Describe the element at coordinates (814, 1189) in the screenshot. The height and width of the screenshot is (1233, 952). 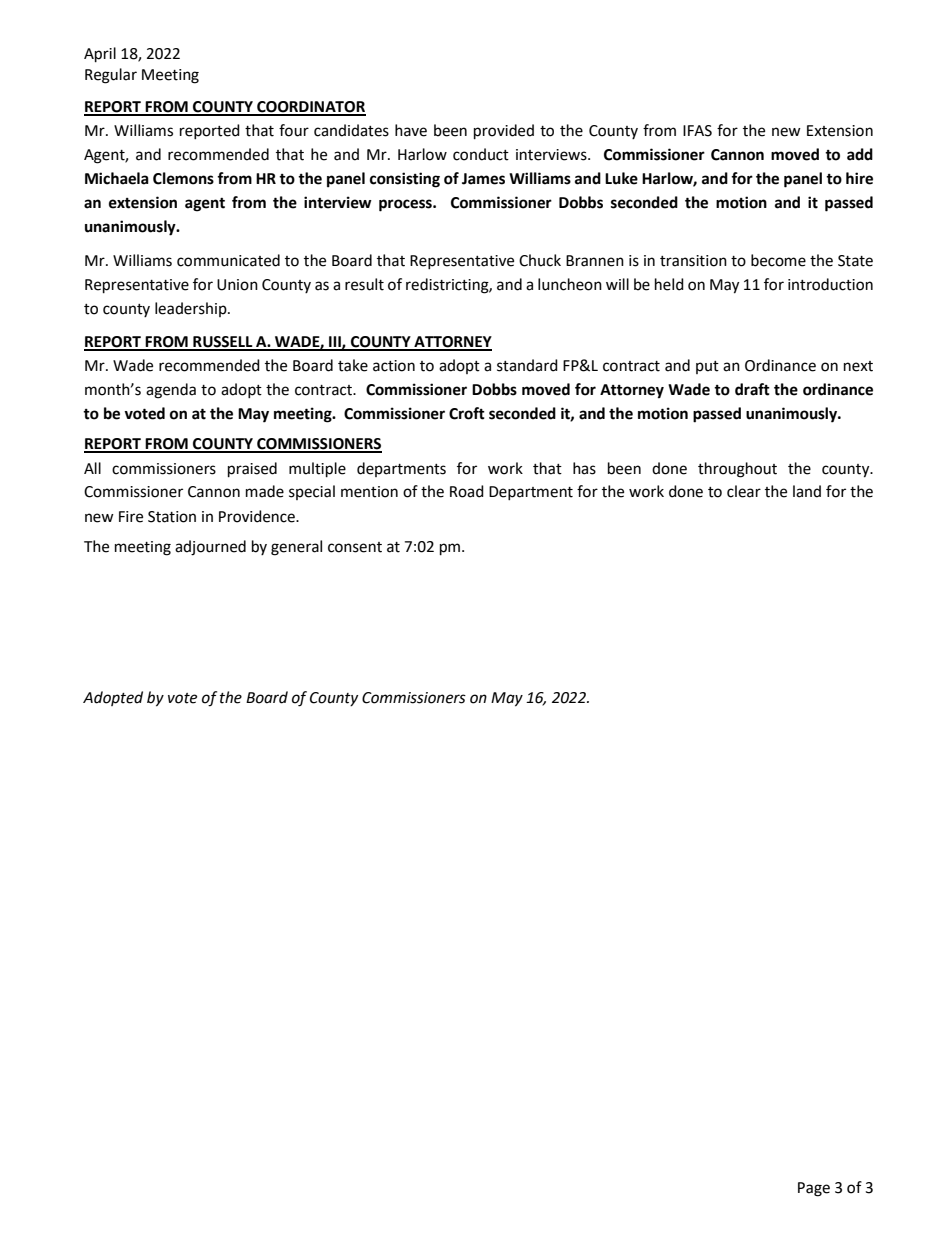
I see `Page` at that location.
